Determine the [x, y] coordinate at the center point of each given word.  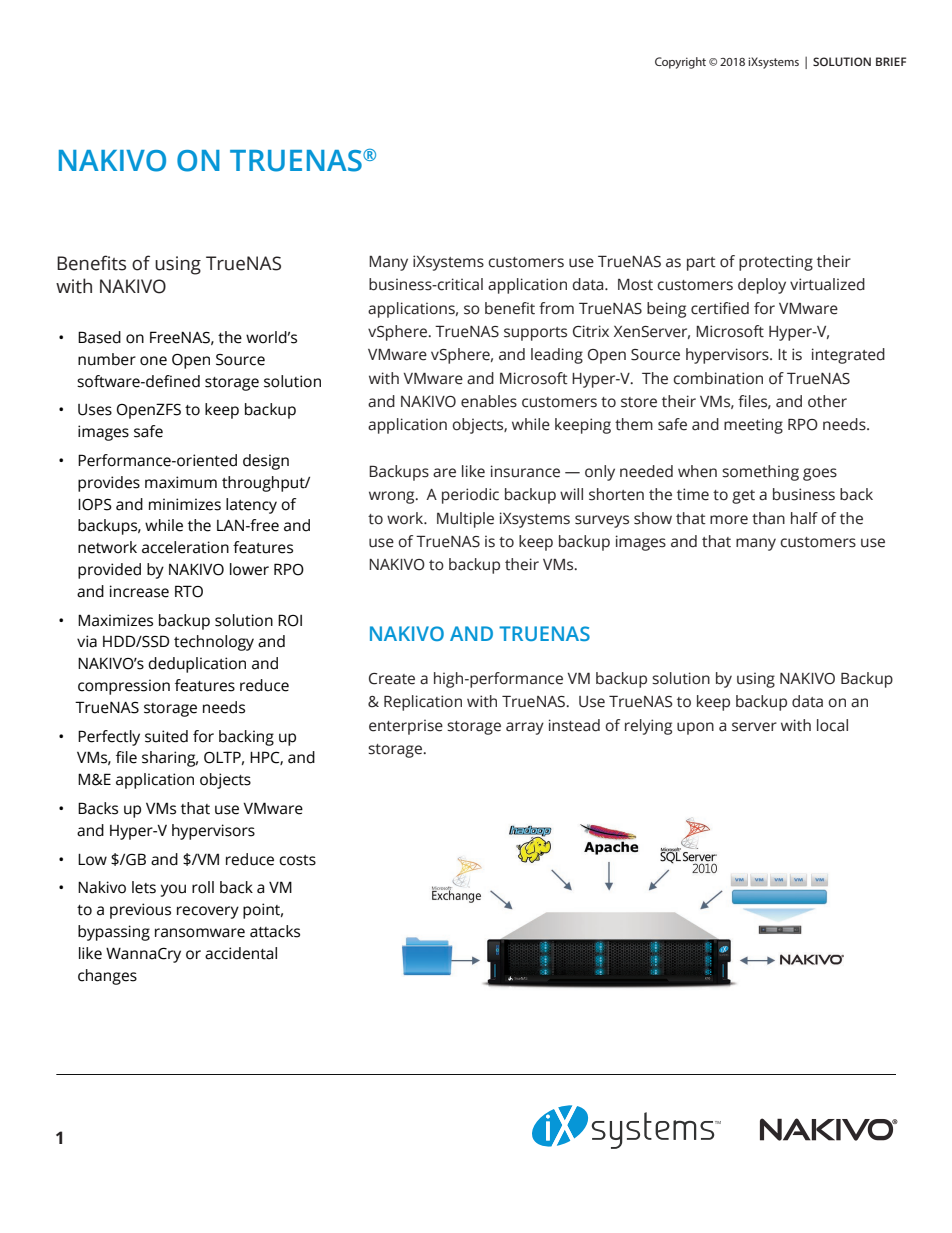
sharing [170, 759]
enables [489, 401]
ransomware [200, 933]
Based [99, 337]
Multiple [465, 520]
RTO [189, 591]
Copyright [680, 63]
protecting [776, 263]
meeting [753, 426]
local [832, 725]
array [525, 728]
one [153, 361]
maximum [181, 482]
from [556, 308]
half [804, 518]
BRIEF [891, 61]
